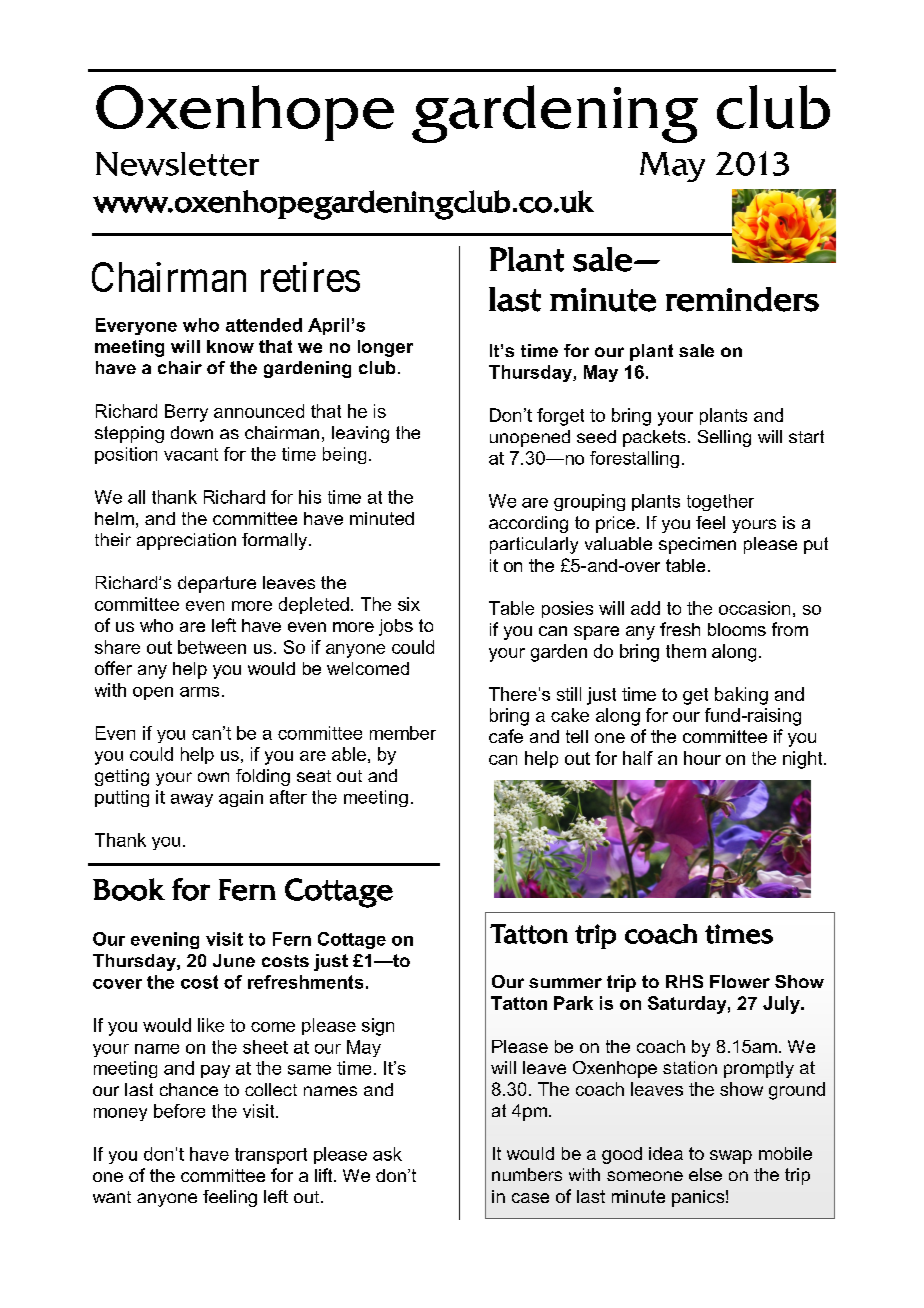 The image size is (924, 1308). Describe the element at coordinates (724, 438) in the screenshot. I see `Selling` at that location.
